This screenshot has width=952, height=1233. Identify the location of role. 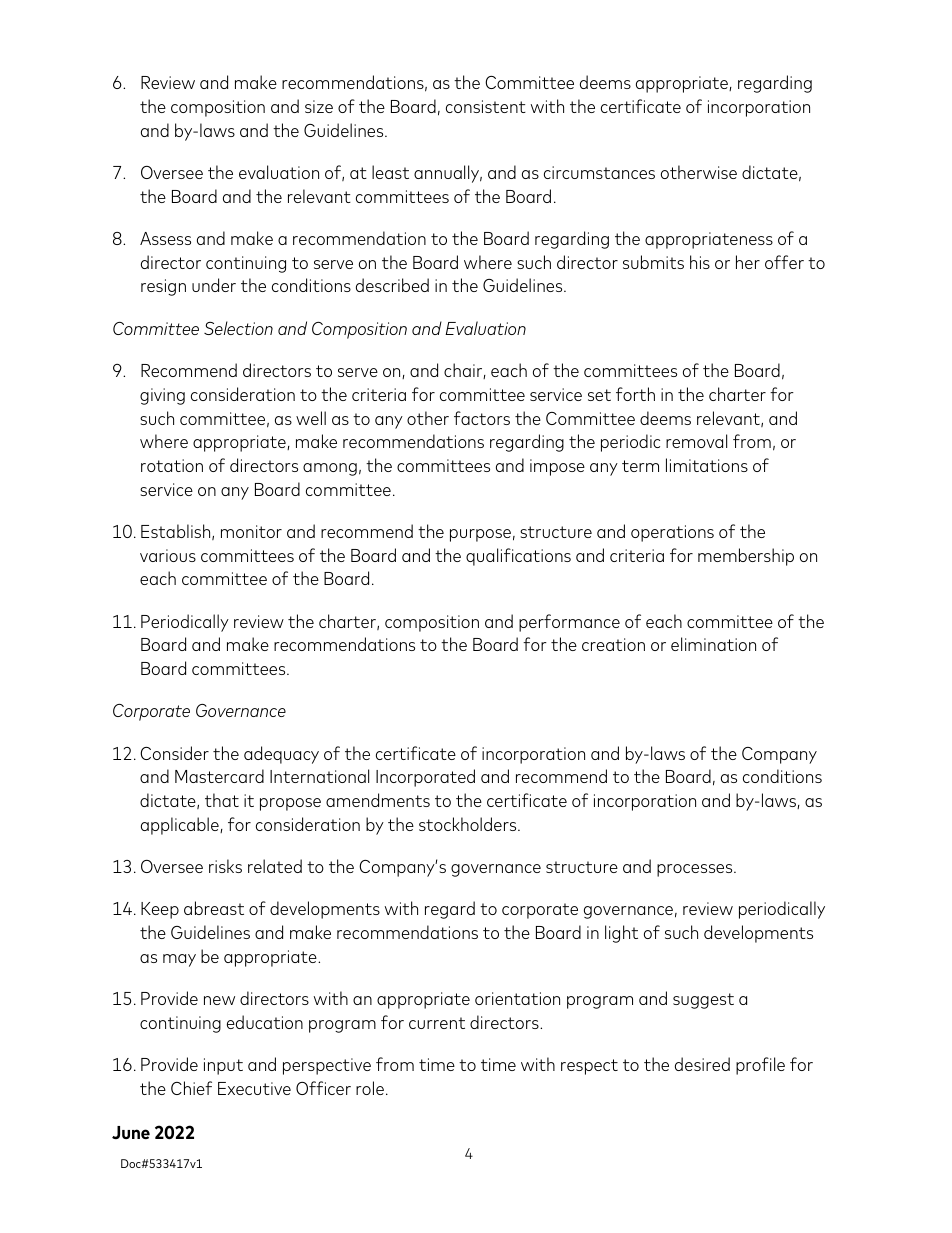
(370, 1088).
